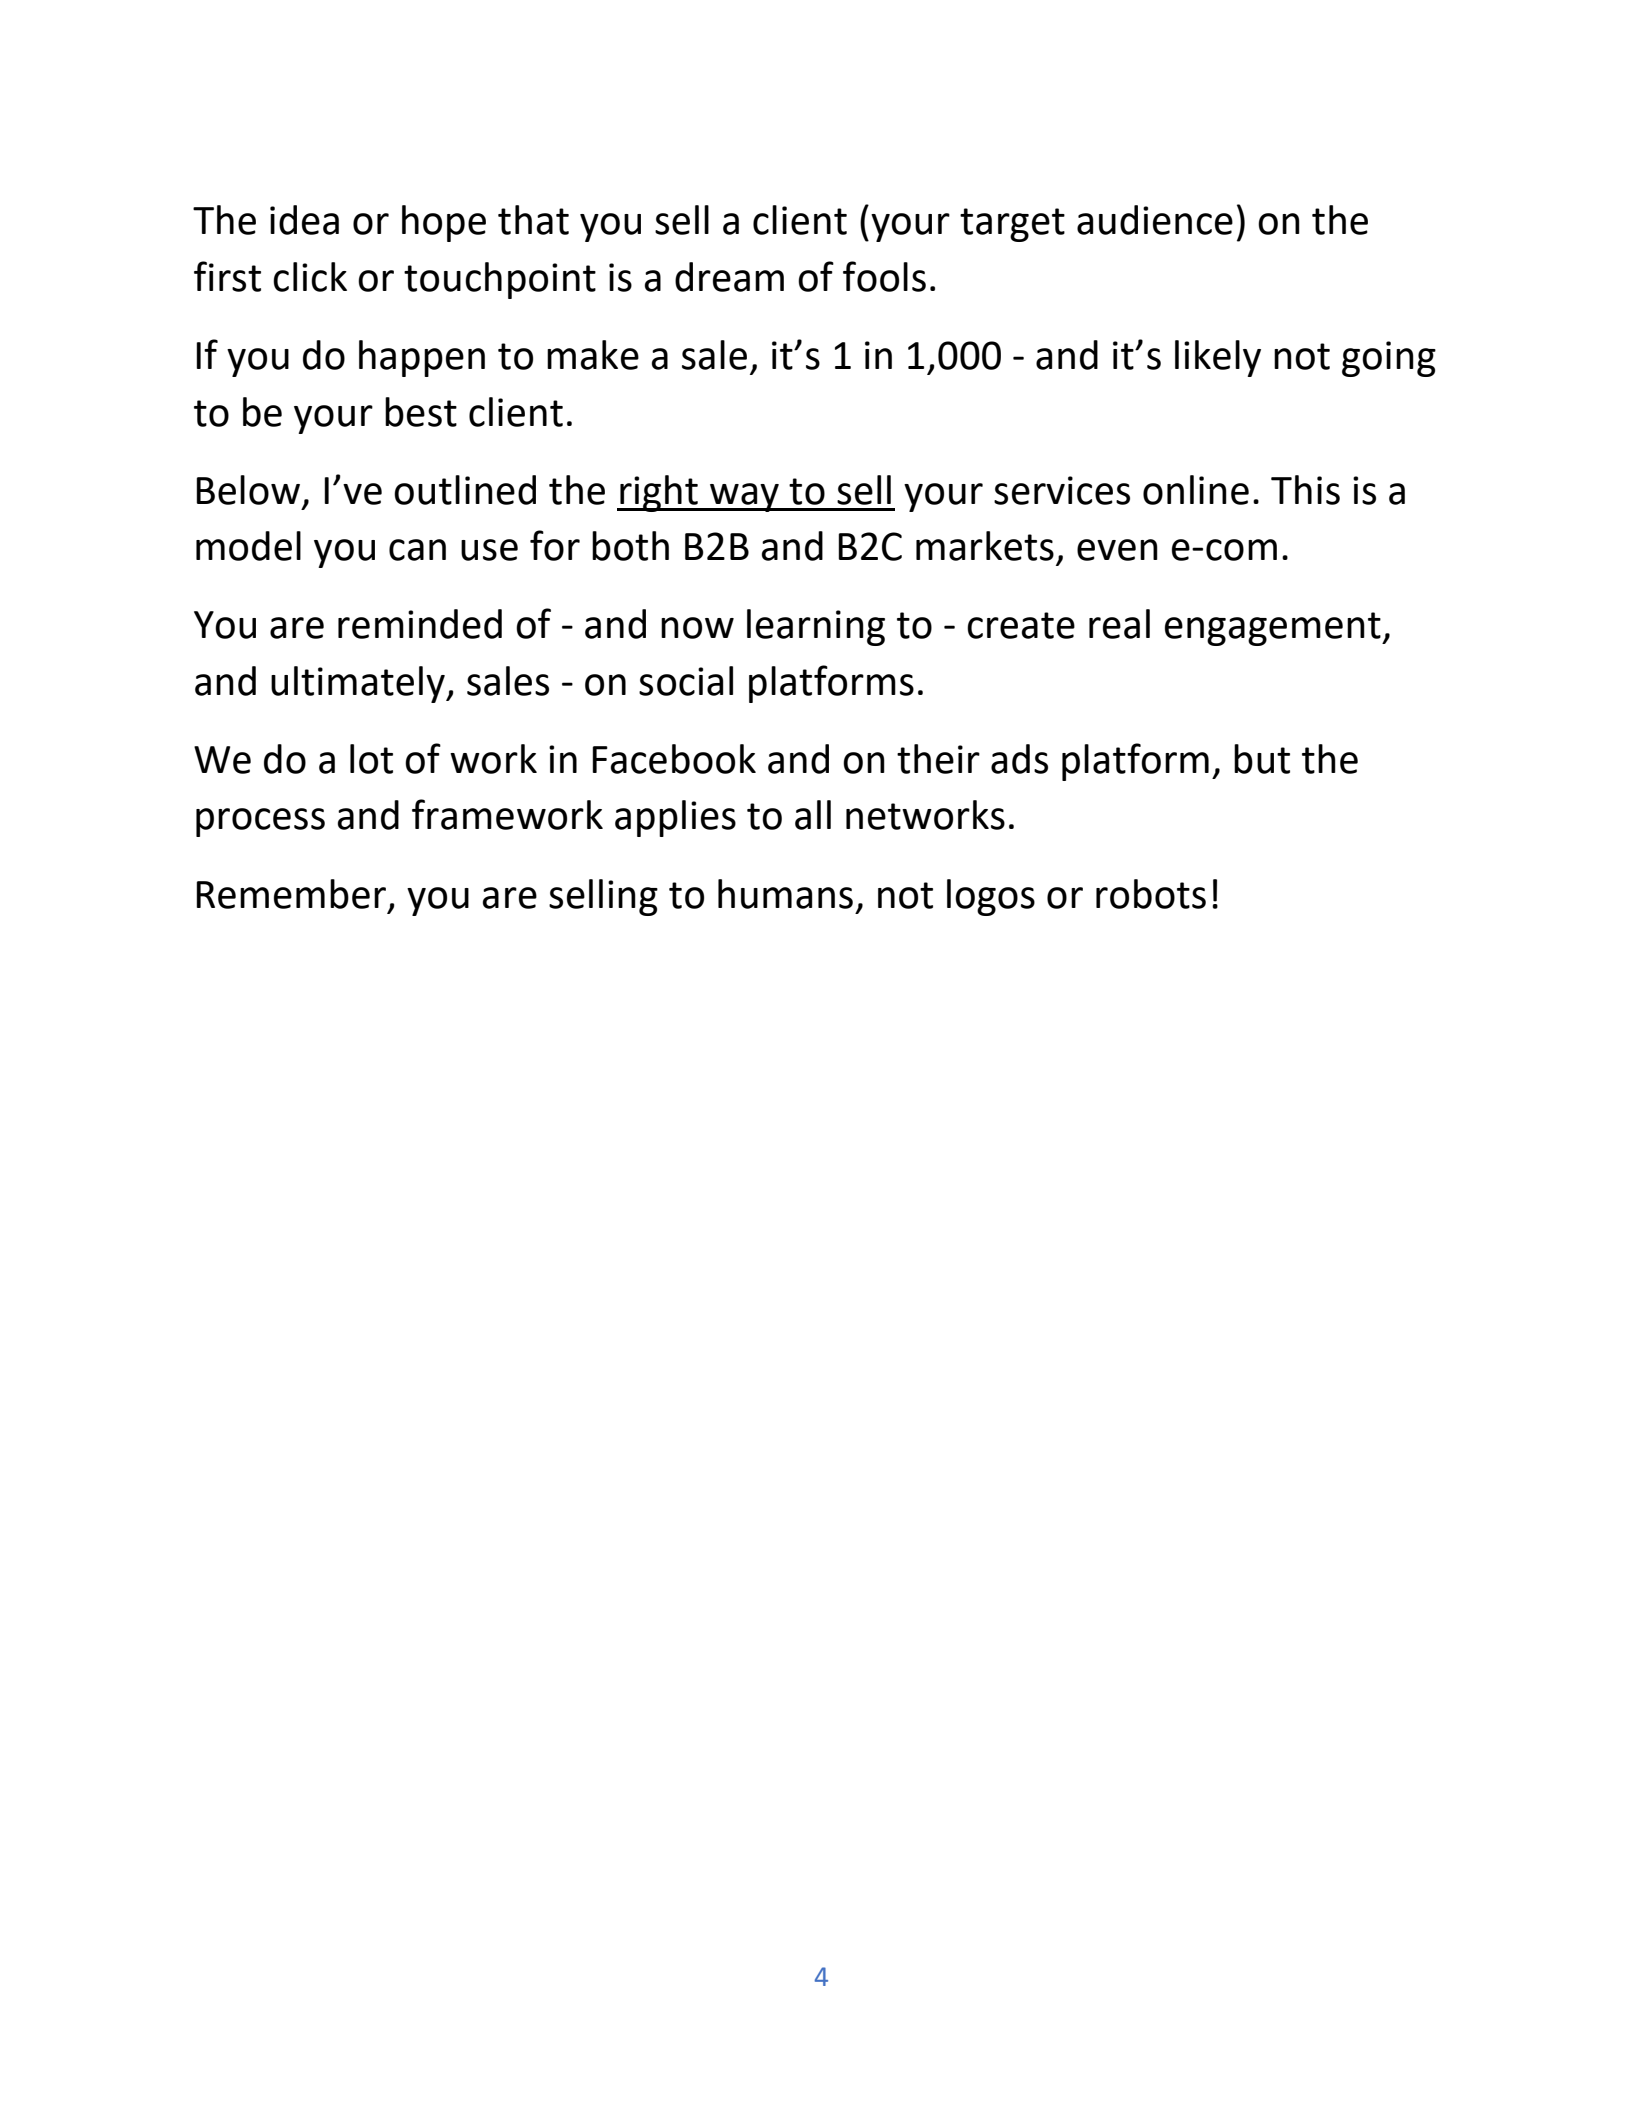 This image has height=2126, width=1643. I want to click on humans, so click(785, 894).
